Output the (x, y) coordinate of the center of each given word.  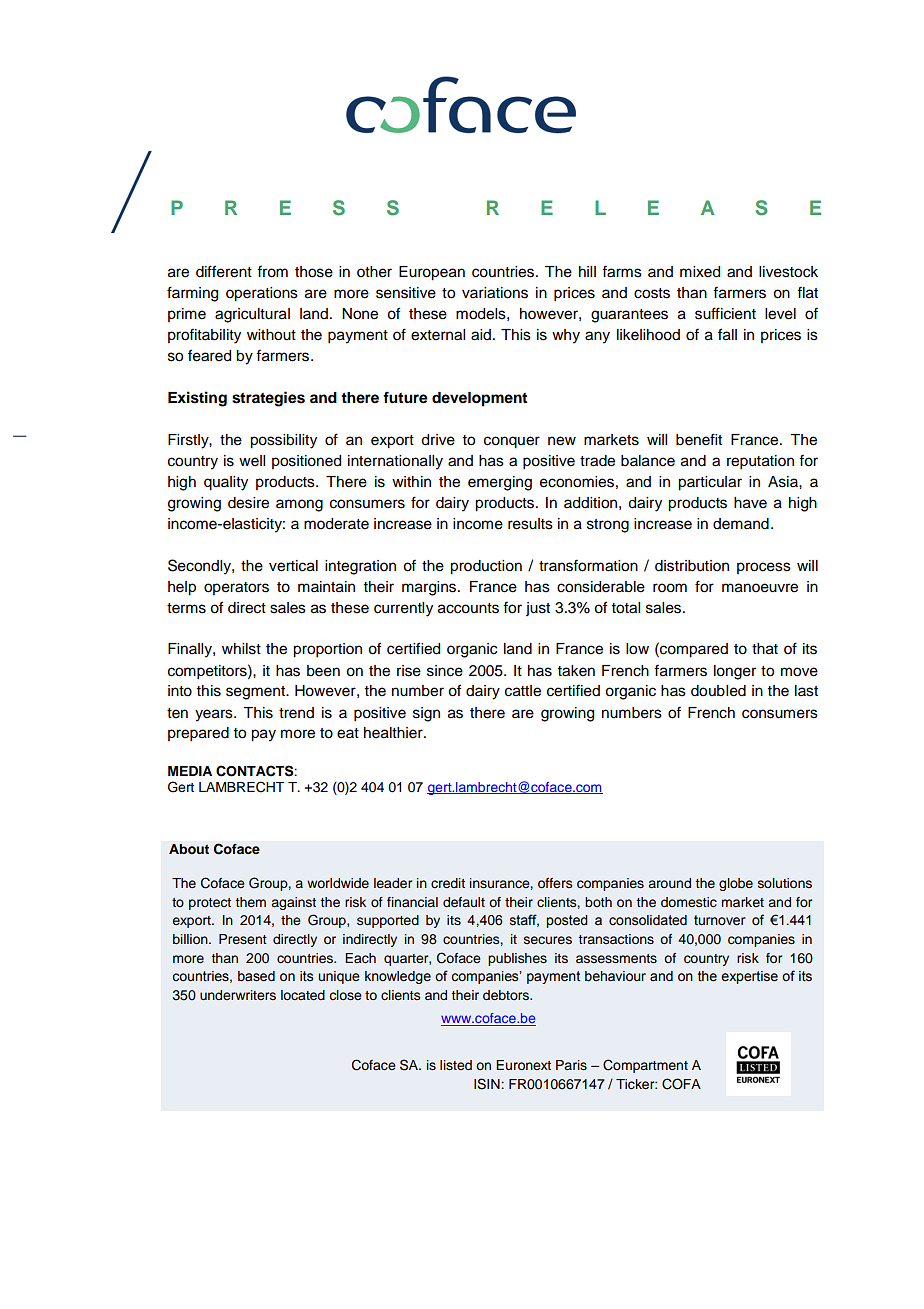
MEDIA (190, 771)
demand (741, 524)
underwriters (238, 995)
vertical (293, 566)
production (486, 567)
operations (262, 294)
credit (448, 883)
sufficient (725, 313)
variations (495, 293)
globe (736, 884)
